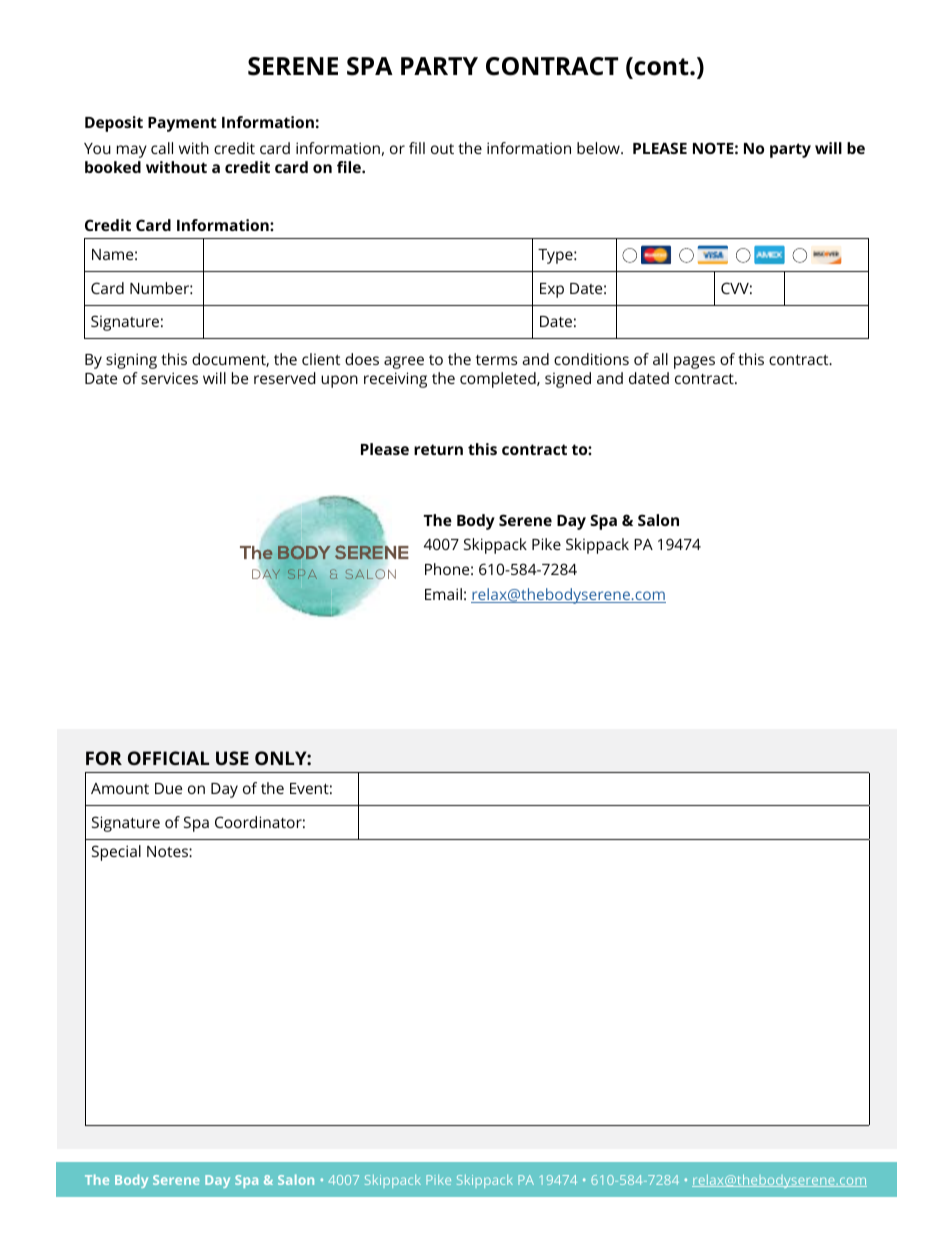 The image size is (952, 1233). What do you see at coordinates (169, 378) in the image?
I see `services` at bounding box center [169, 378].
